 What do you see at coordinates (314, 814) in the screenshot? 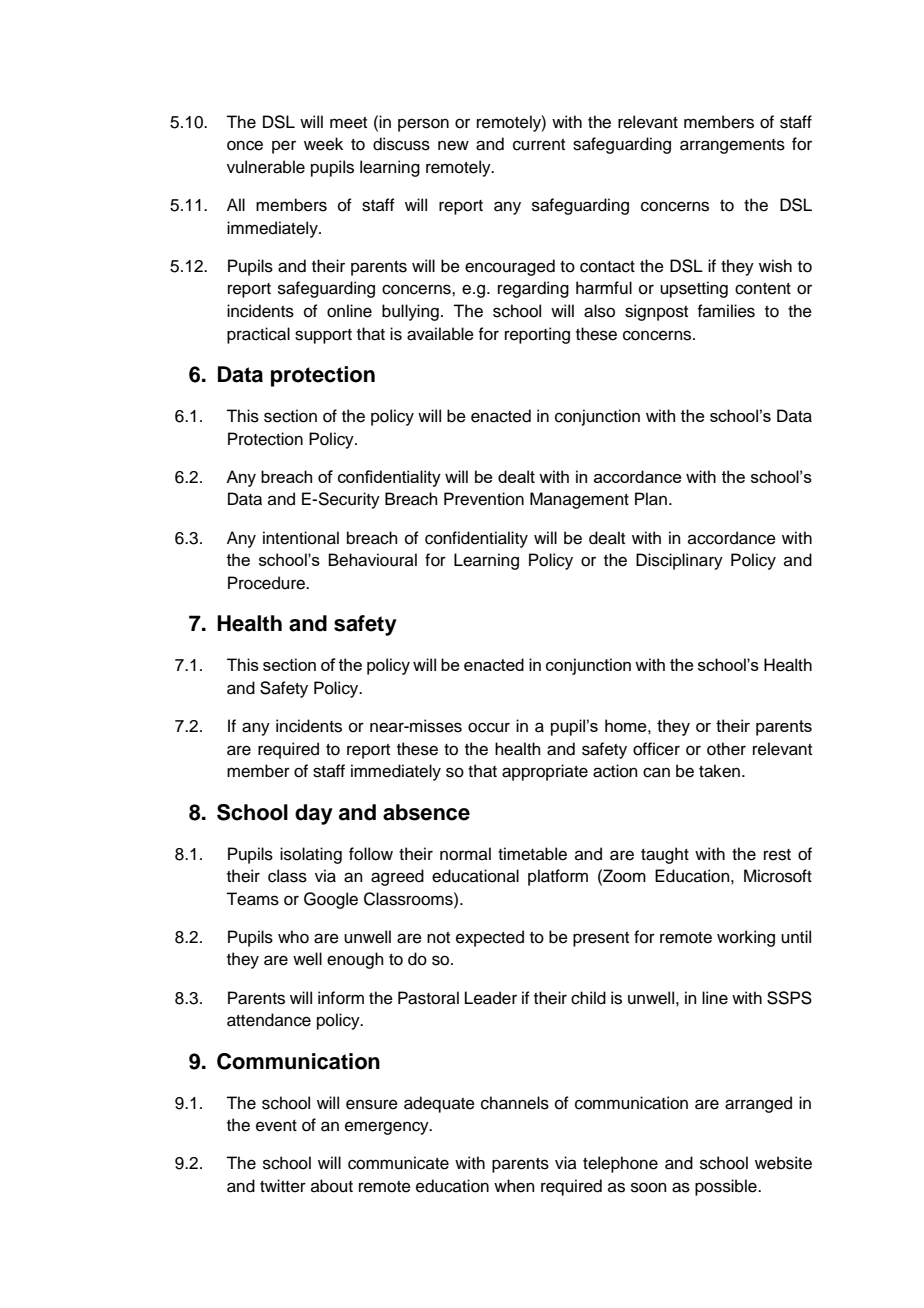
I see `day` at bounding box center [314, 814].
